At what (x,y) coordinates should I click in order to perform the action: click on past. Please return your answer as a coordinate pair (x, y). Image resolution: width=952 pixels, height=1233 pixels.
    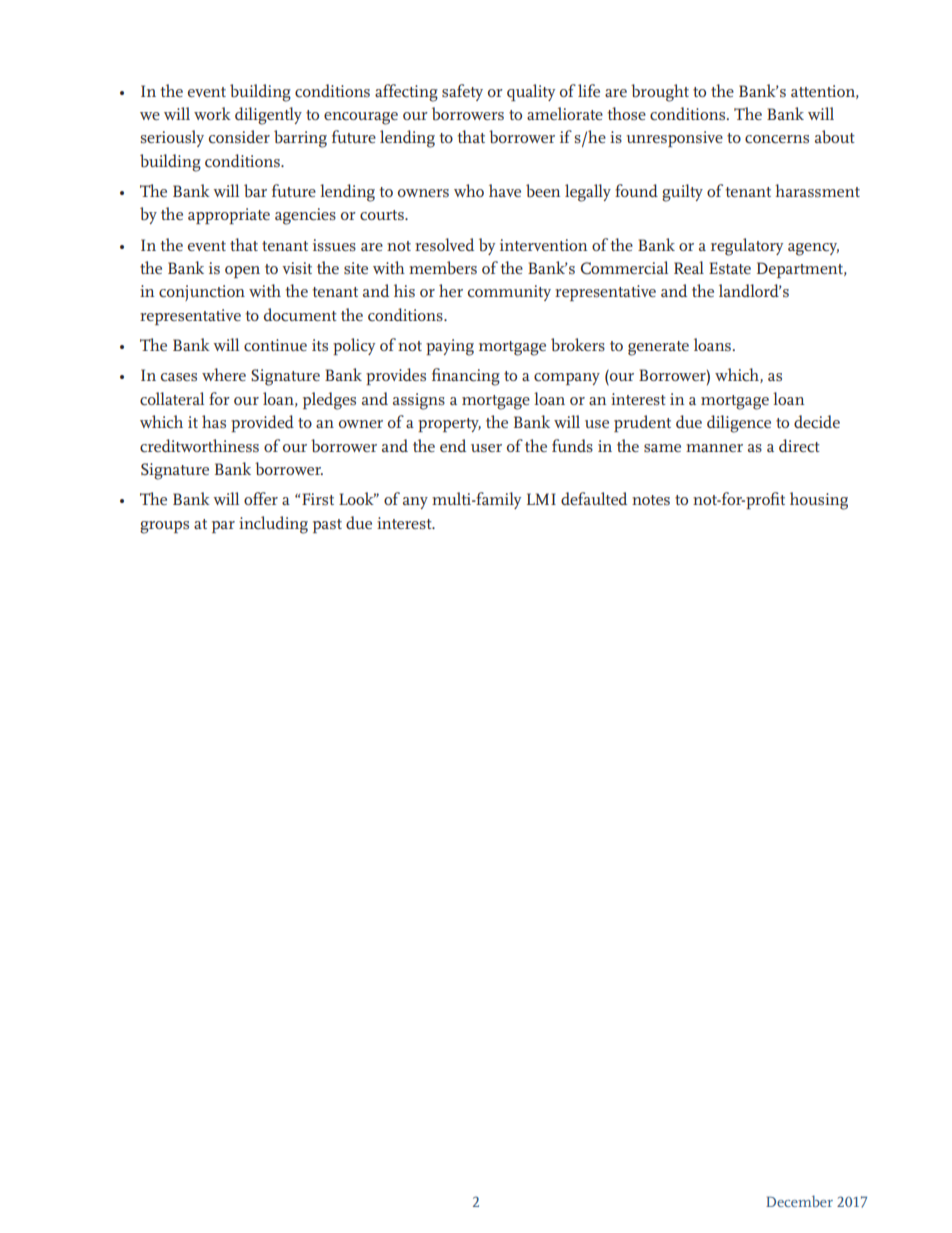
    Looking at the image, I should click on (327, 526).
